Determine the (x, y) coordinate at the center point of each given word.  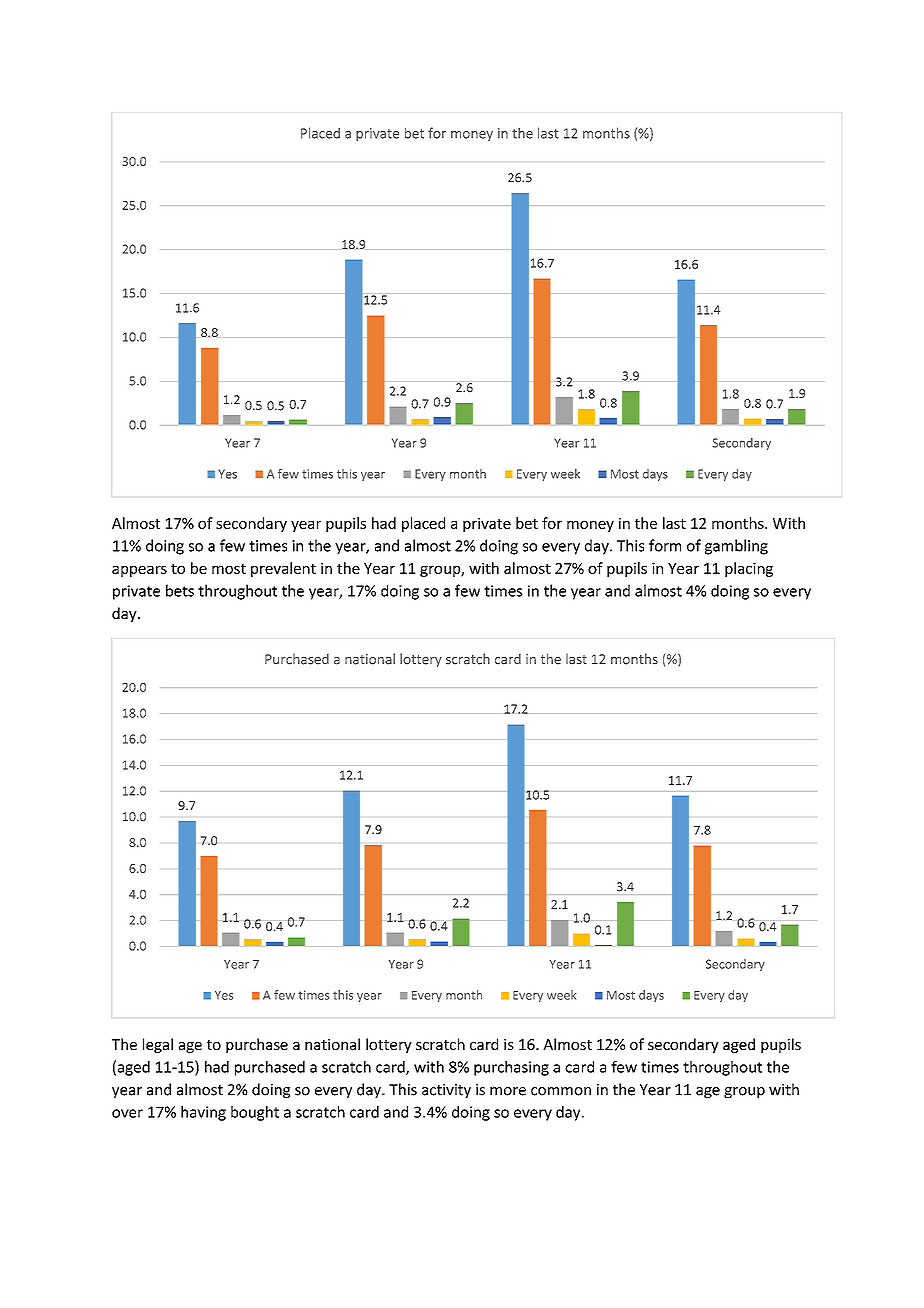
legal (158, 1045)
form (665, 545)
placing (749, 569)
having (203, 1113)
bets (180, 590)
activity (446, 1091)
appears (139, 571)
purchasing (511, 1068)
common (561, 1091)
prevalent (283, 569)
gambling (736, 547)
